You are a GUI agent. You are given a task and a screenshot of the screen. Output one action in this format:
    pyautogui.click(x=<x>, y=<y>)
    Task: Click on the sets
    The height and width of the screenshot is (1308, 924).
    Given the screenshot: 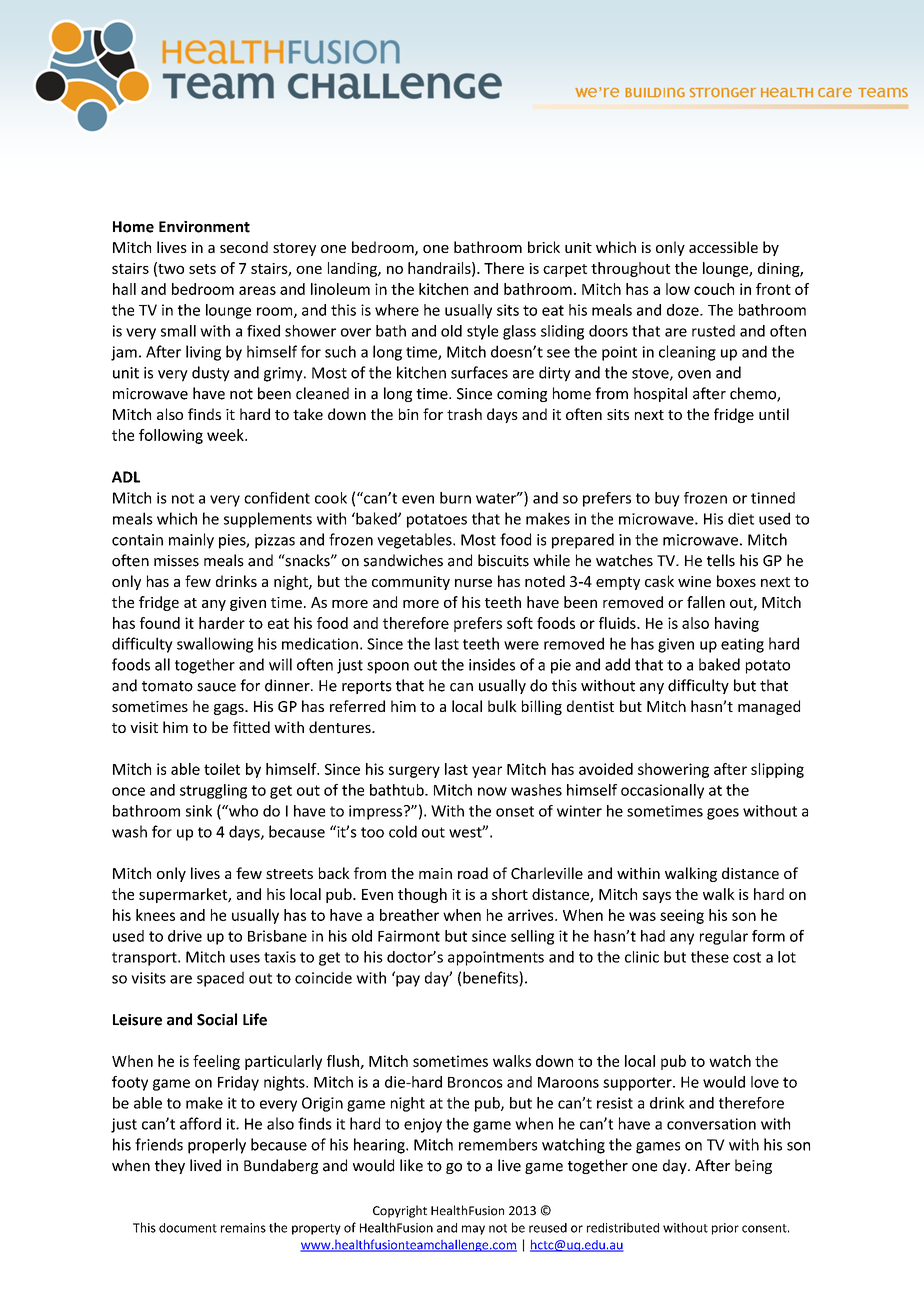 What is the action you would take?
    pyautogui.click(x=202, y=269)
